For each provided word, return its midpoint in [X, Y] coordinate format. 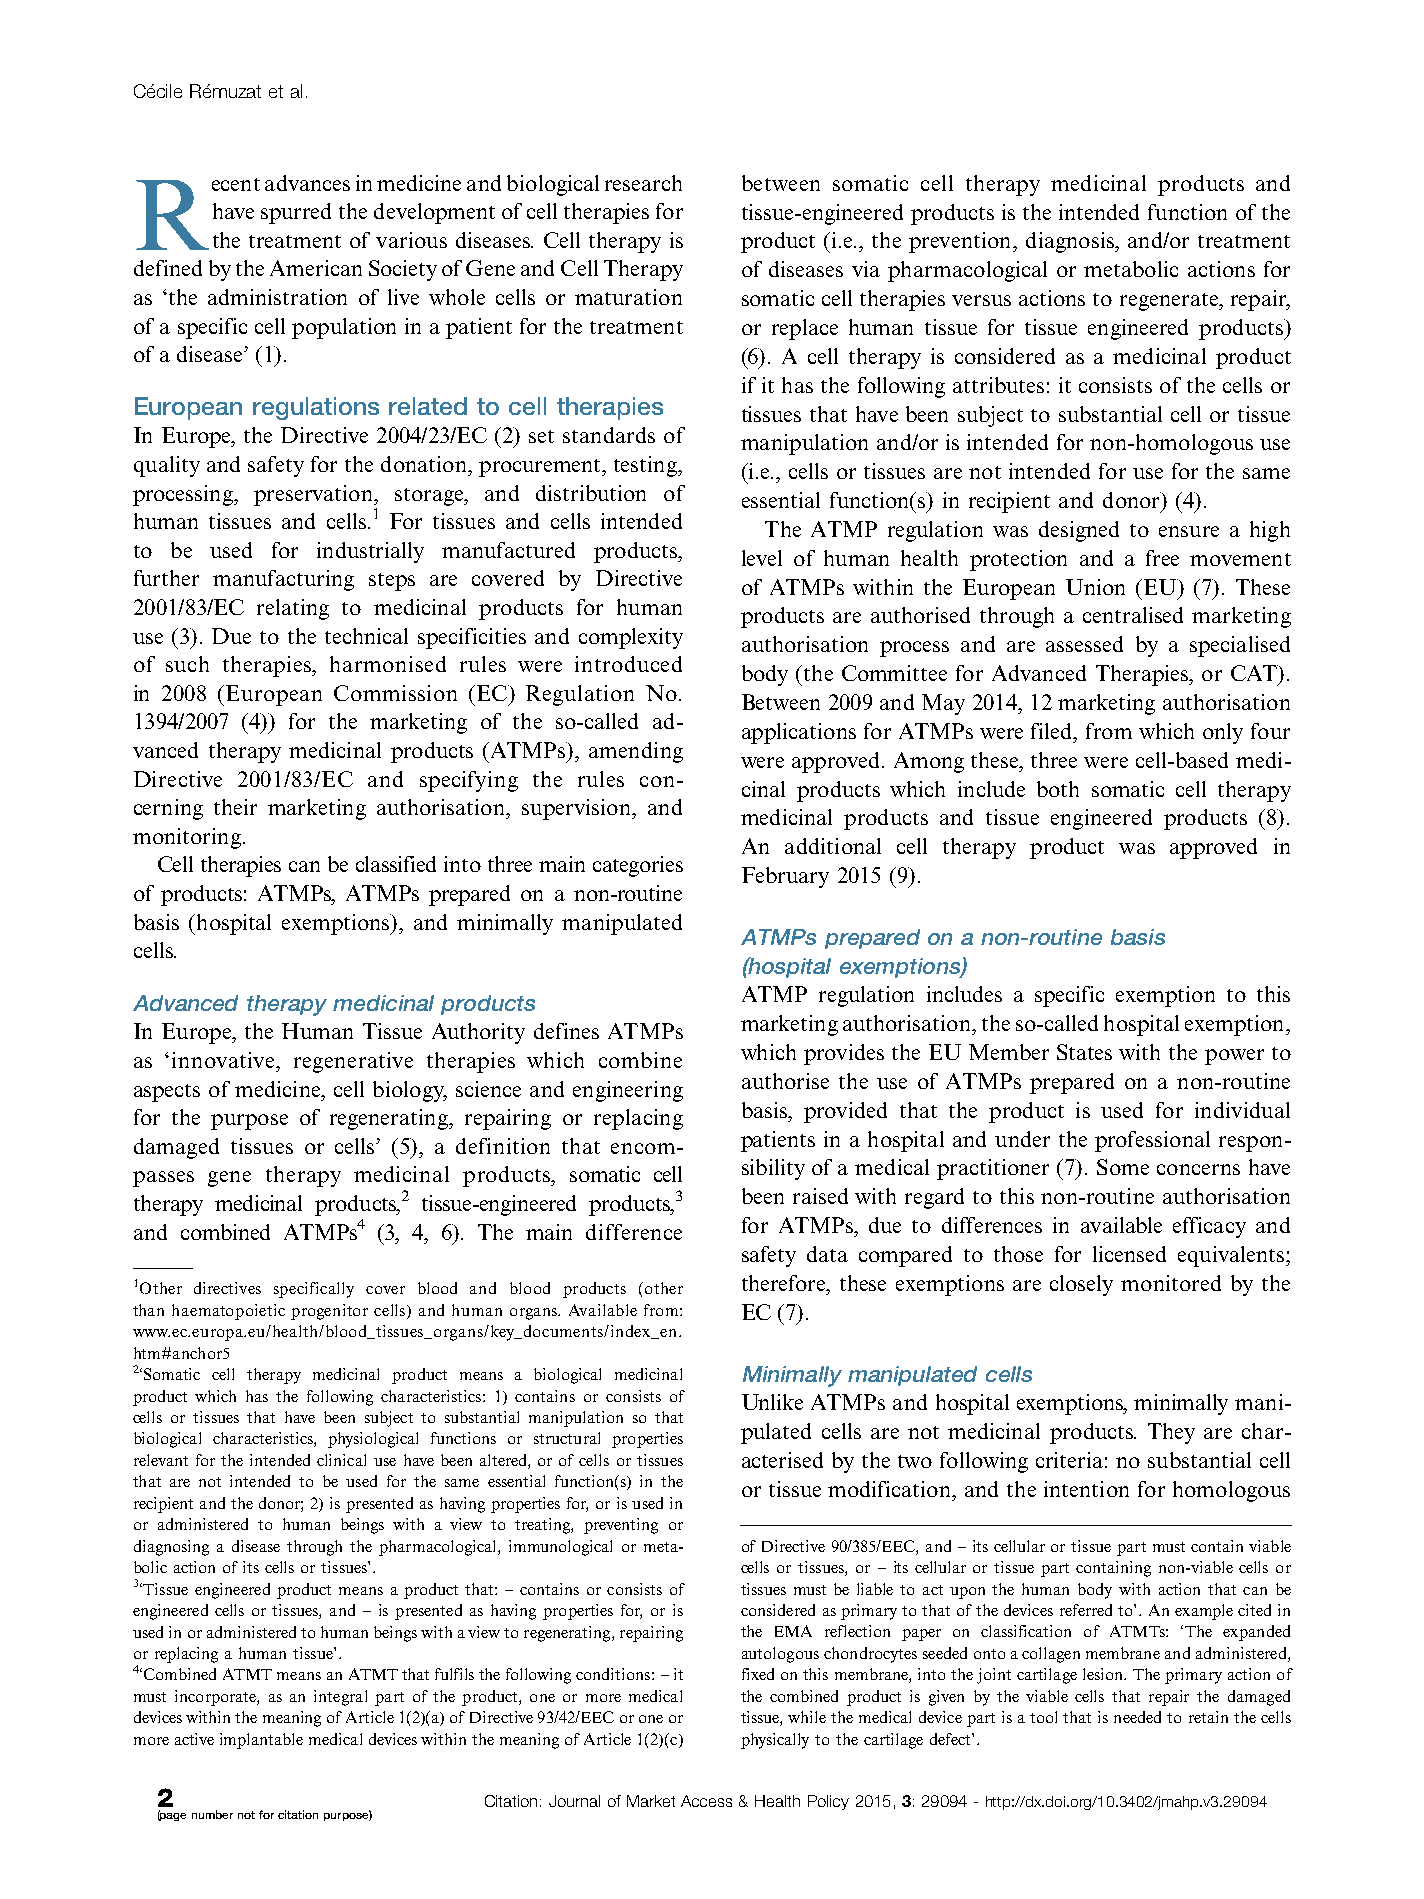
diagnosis [1071, 242]
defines [566, 1031]
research [643, 183]
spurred [296, 213]
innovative [224, 1060]
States [1084, 1052]
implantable [261, 1741]
